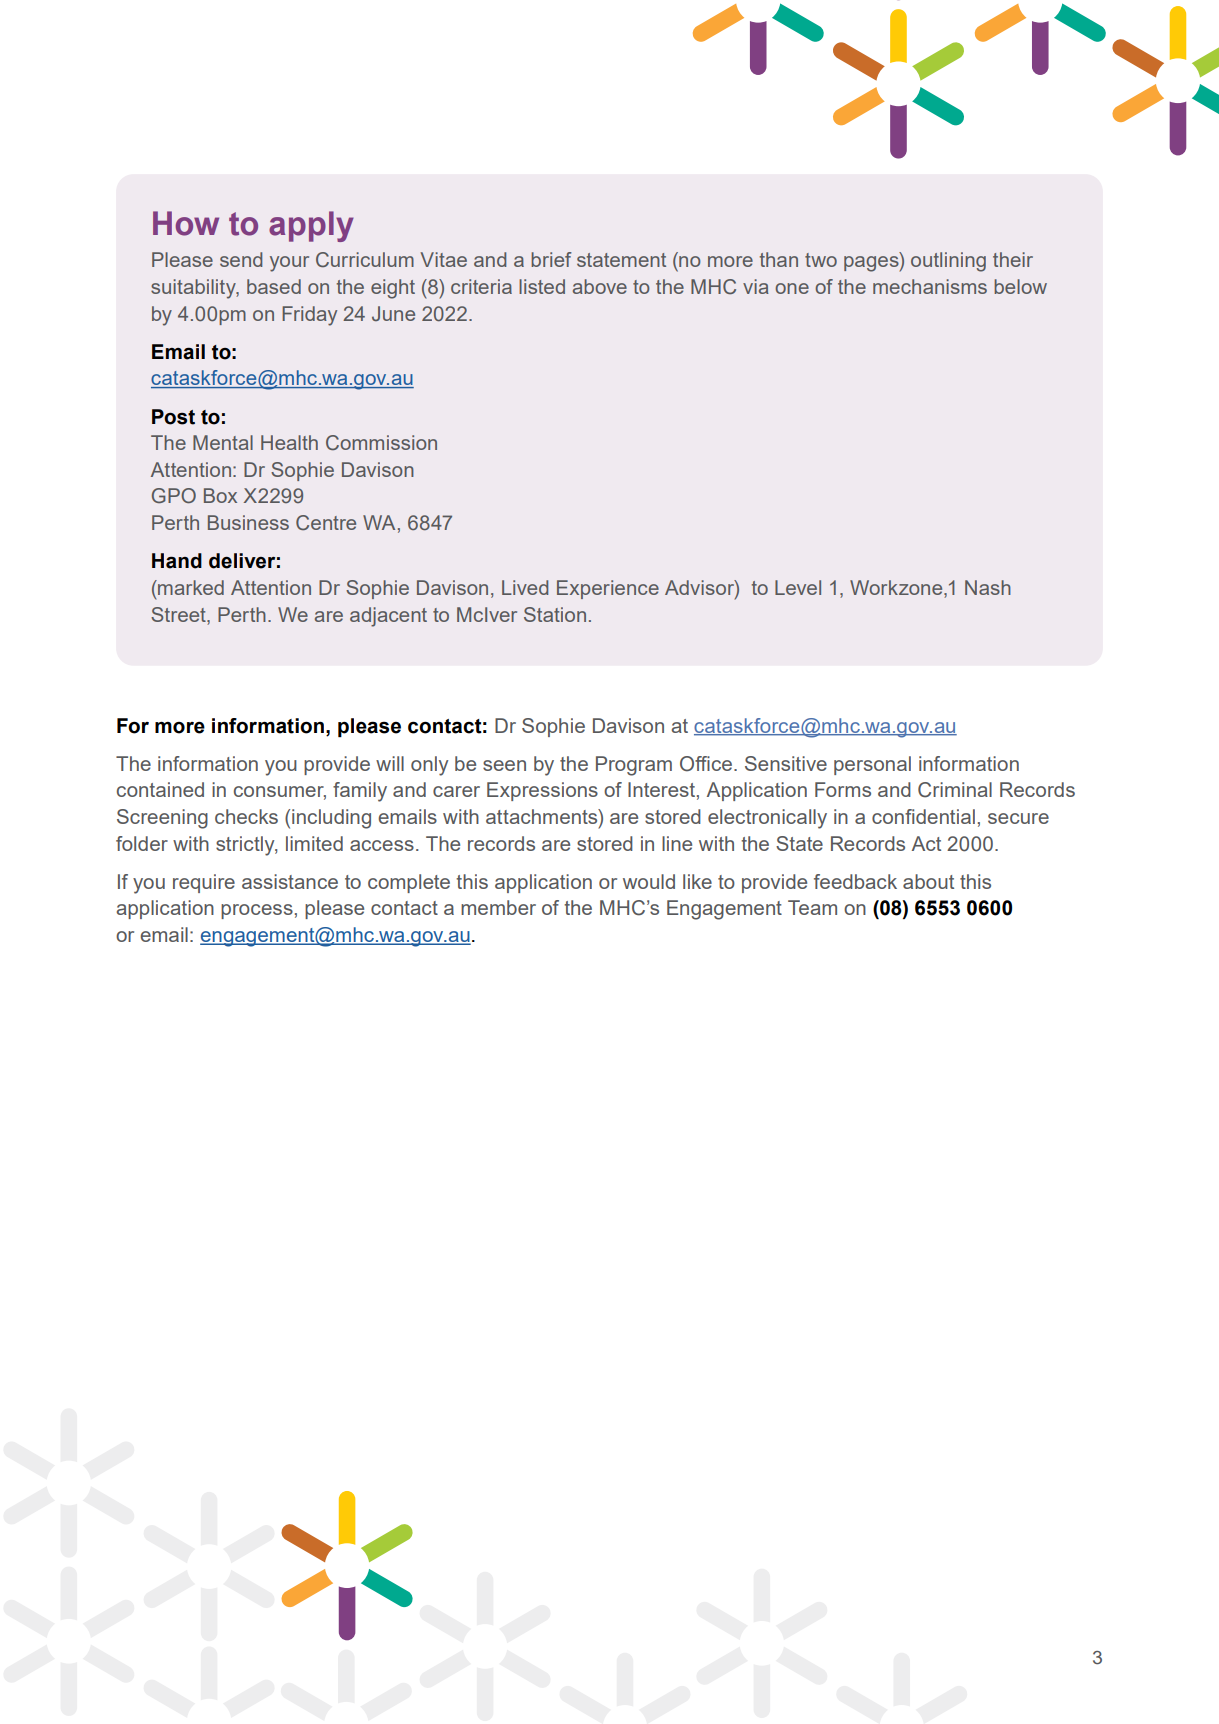 This image has width=1219, height=1724. Describe the element at coordinates (241, 259) in the image. I see `send` at that location.
